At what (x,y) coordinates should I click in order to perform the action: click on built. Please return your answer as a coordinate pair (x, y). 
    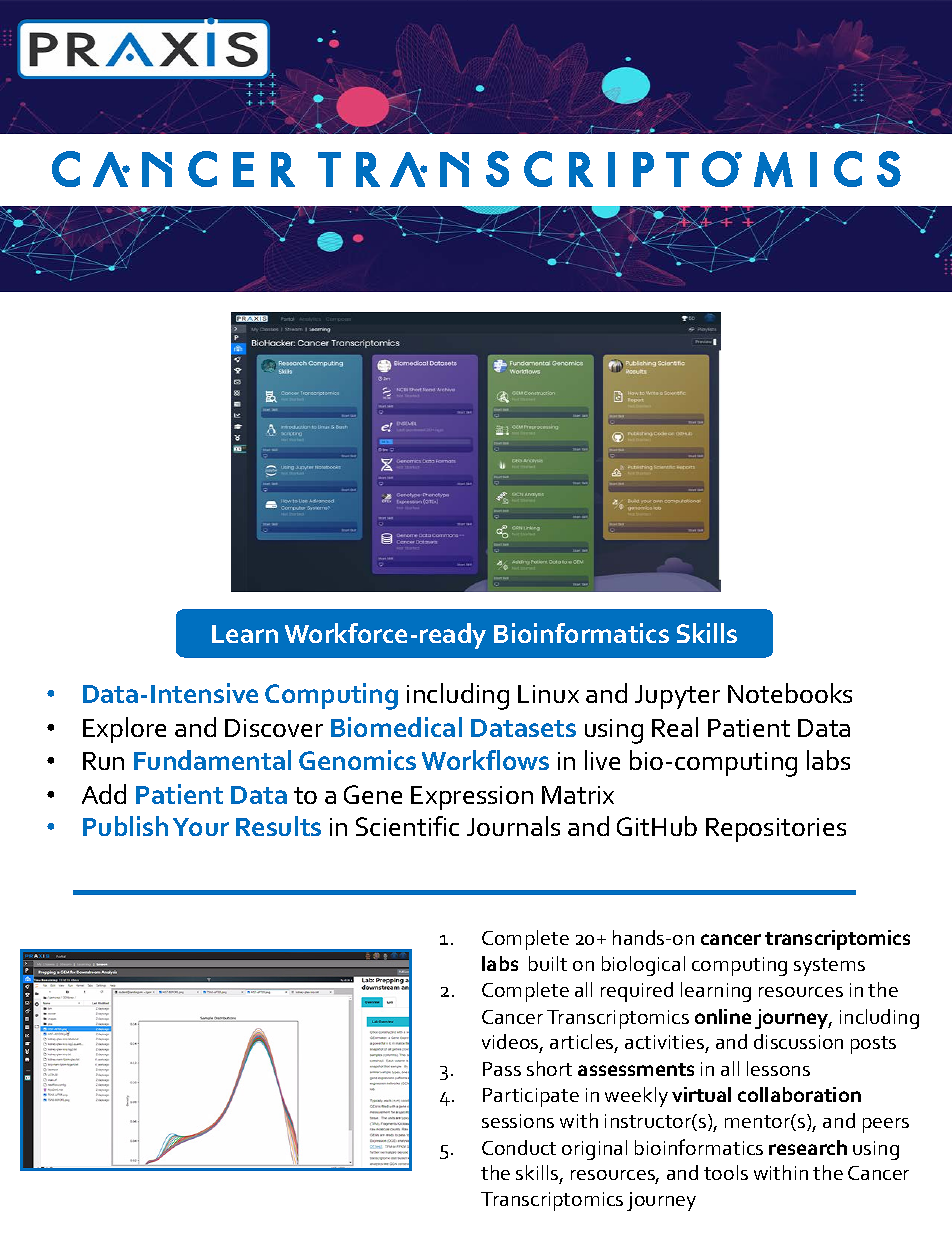
    Looking at the image, I should click on (548, 963).
